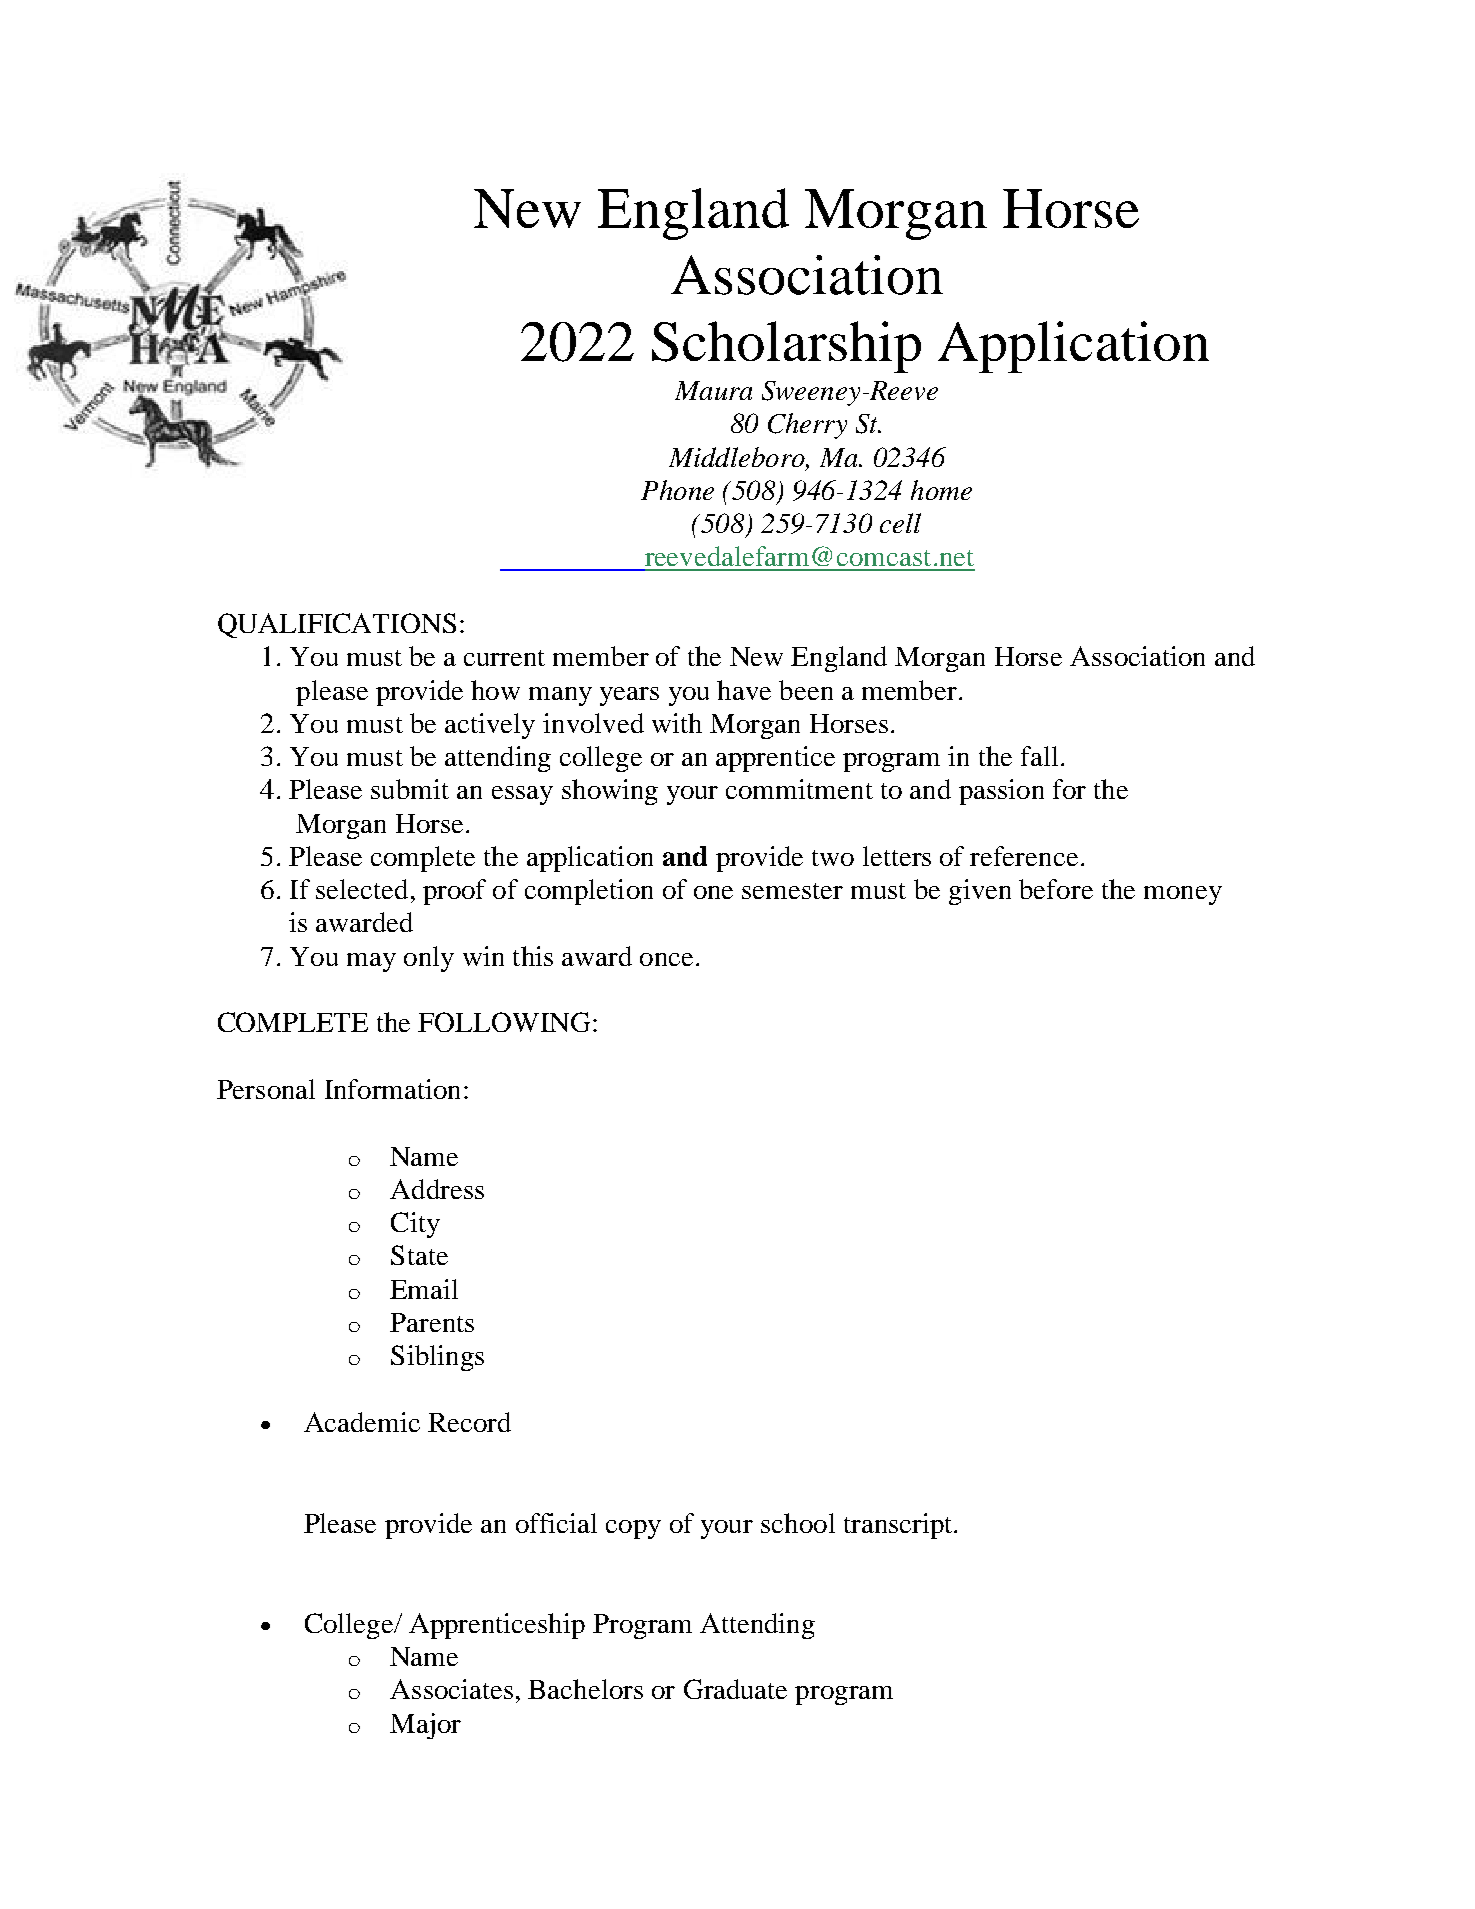 The width and height of the screenshot is (1475, 1909). Describe the element at coordinates (666, 959) in the screenshot. I see `once` at that location.
